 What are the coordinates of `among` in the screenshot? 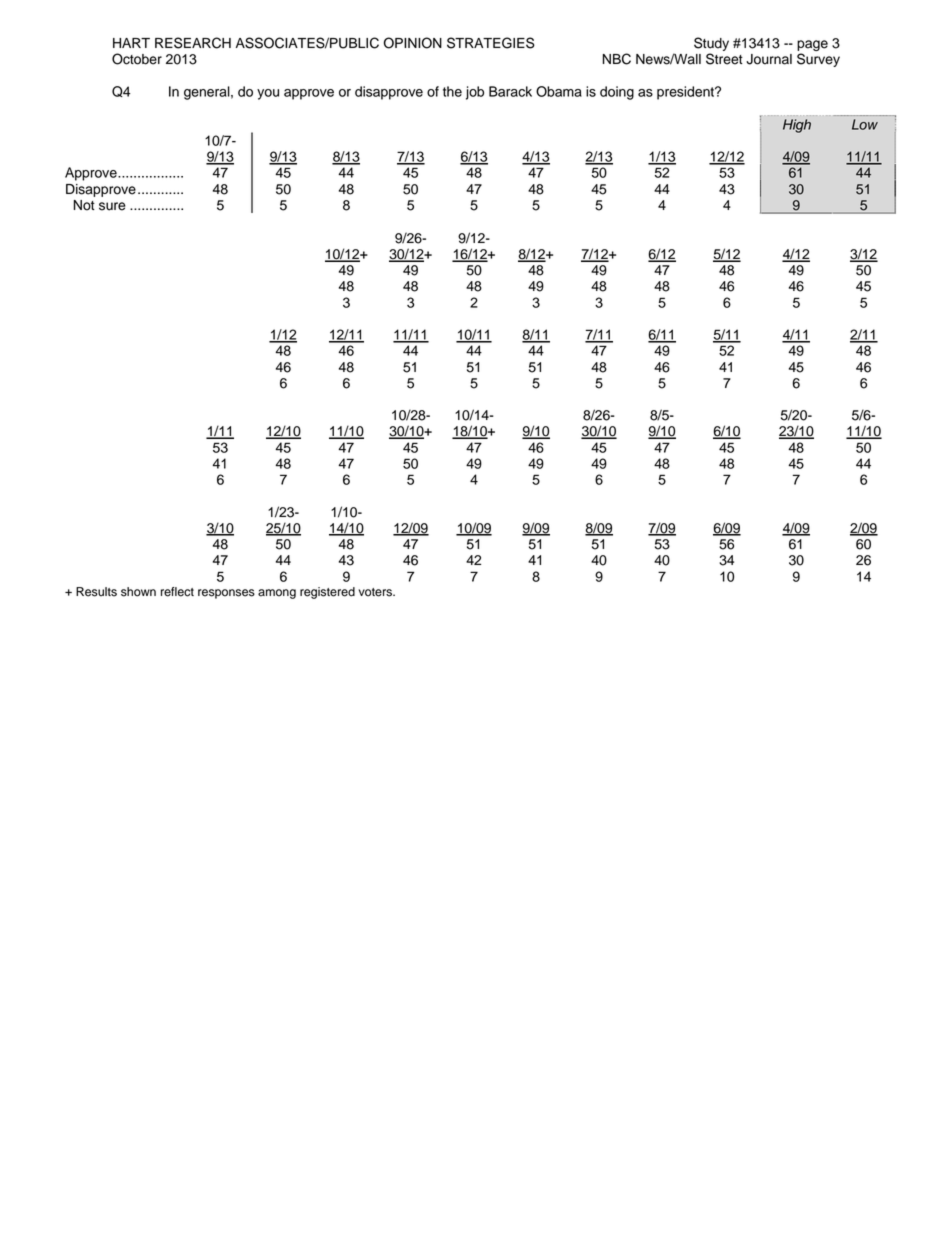 It's located at (277, 594).
